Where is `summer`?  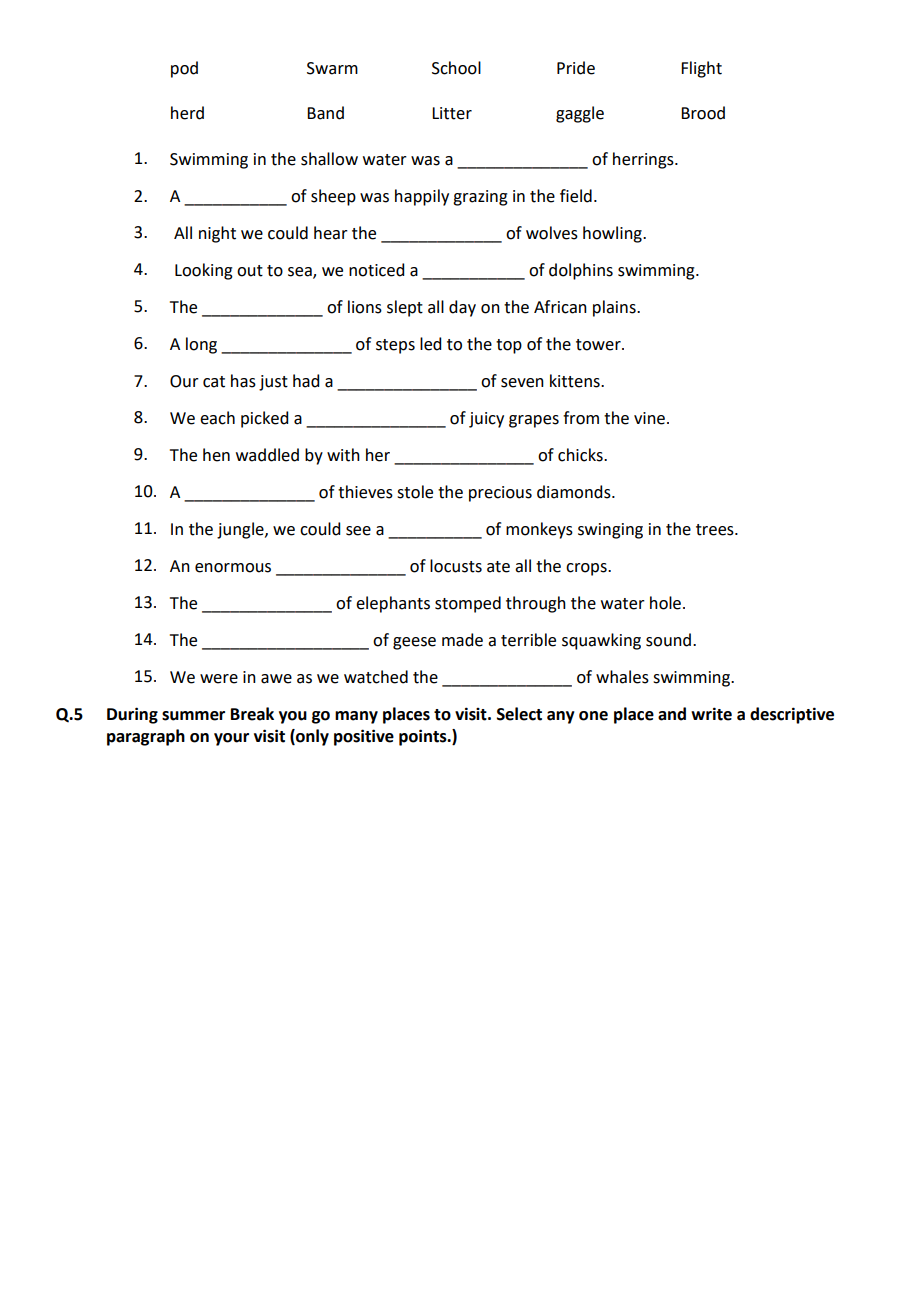
summer is located at coordinates (193, 716).
